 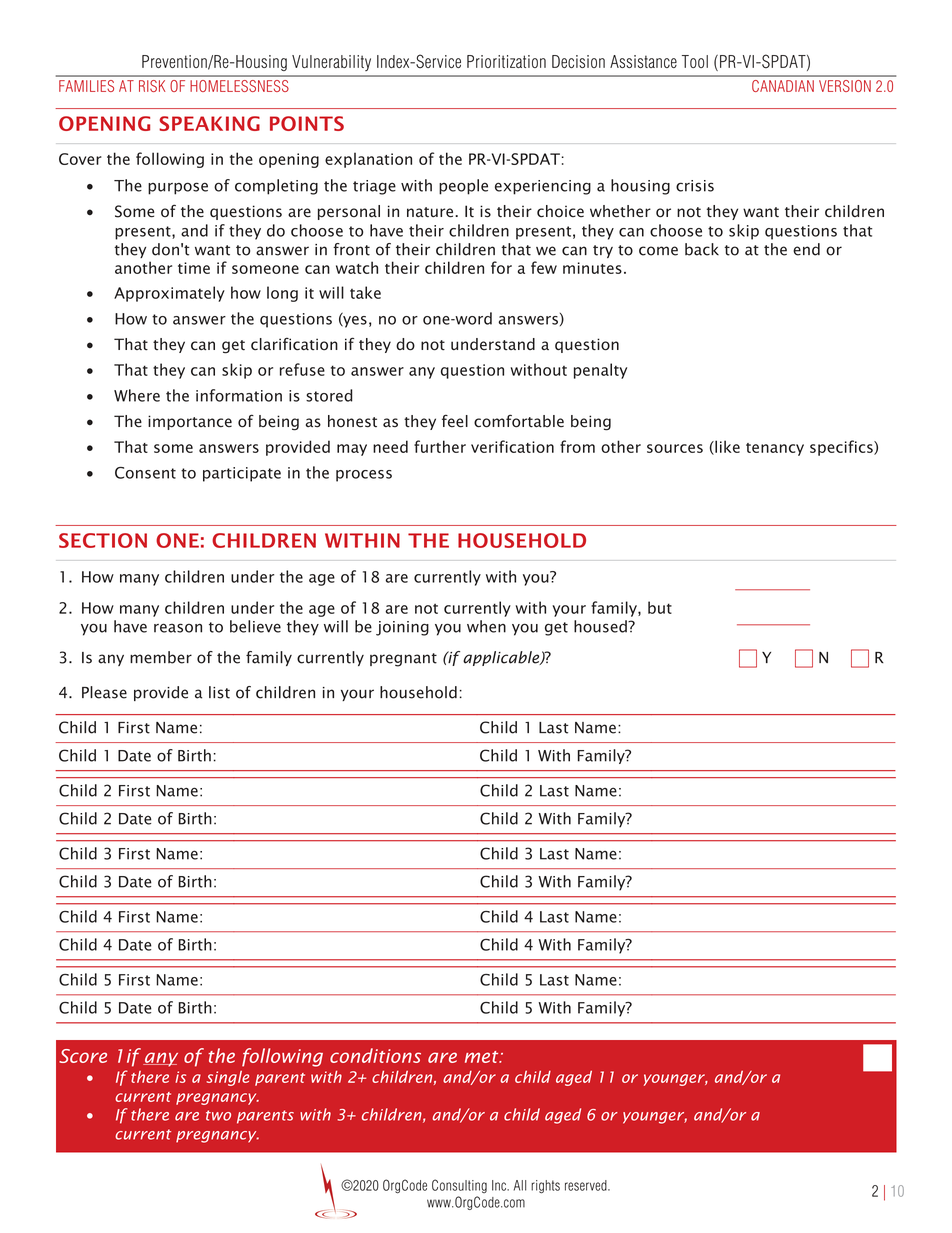 I want to click on Consulting, so click(x=459, y=1186).
